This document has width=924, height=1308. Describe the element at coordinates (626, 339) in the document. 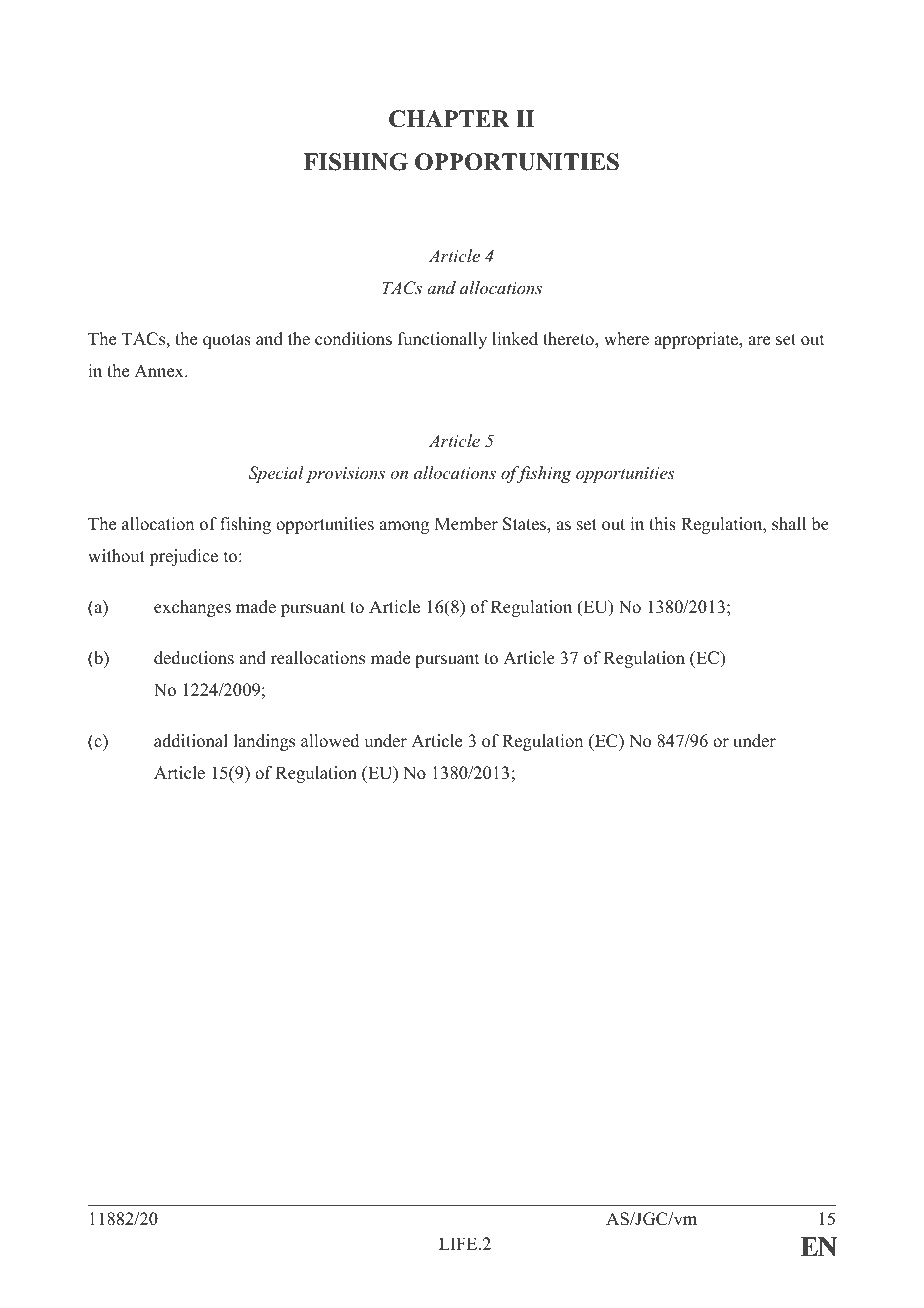

I see `where` at that location.
